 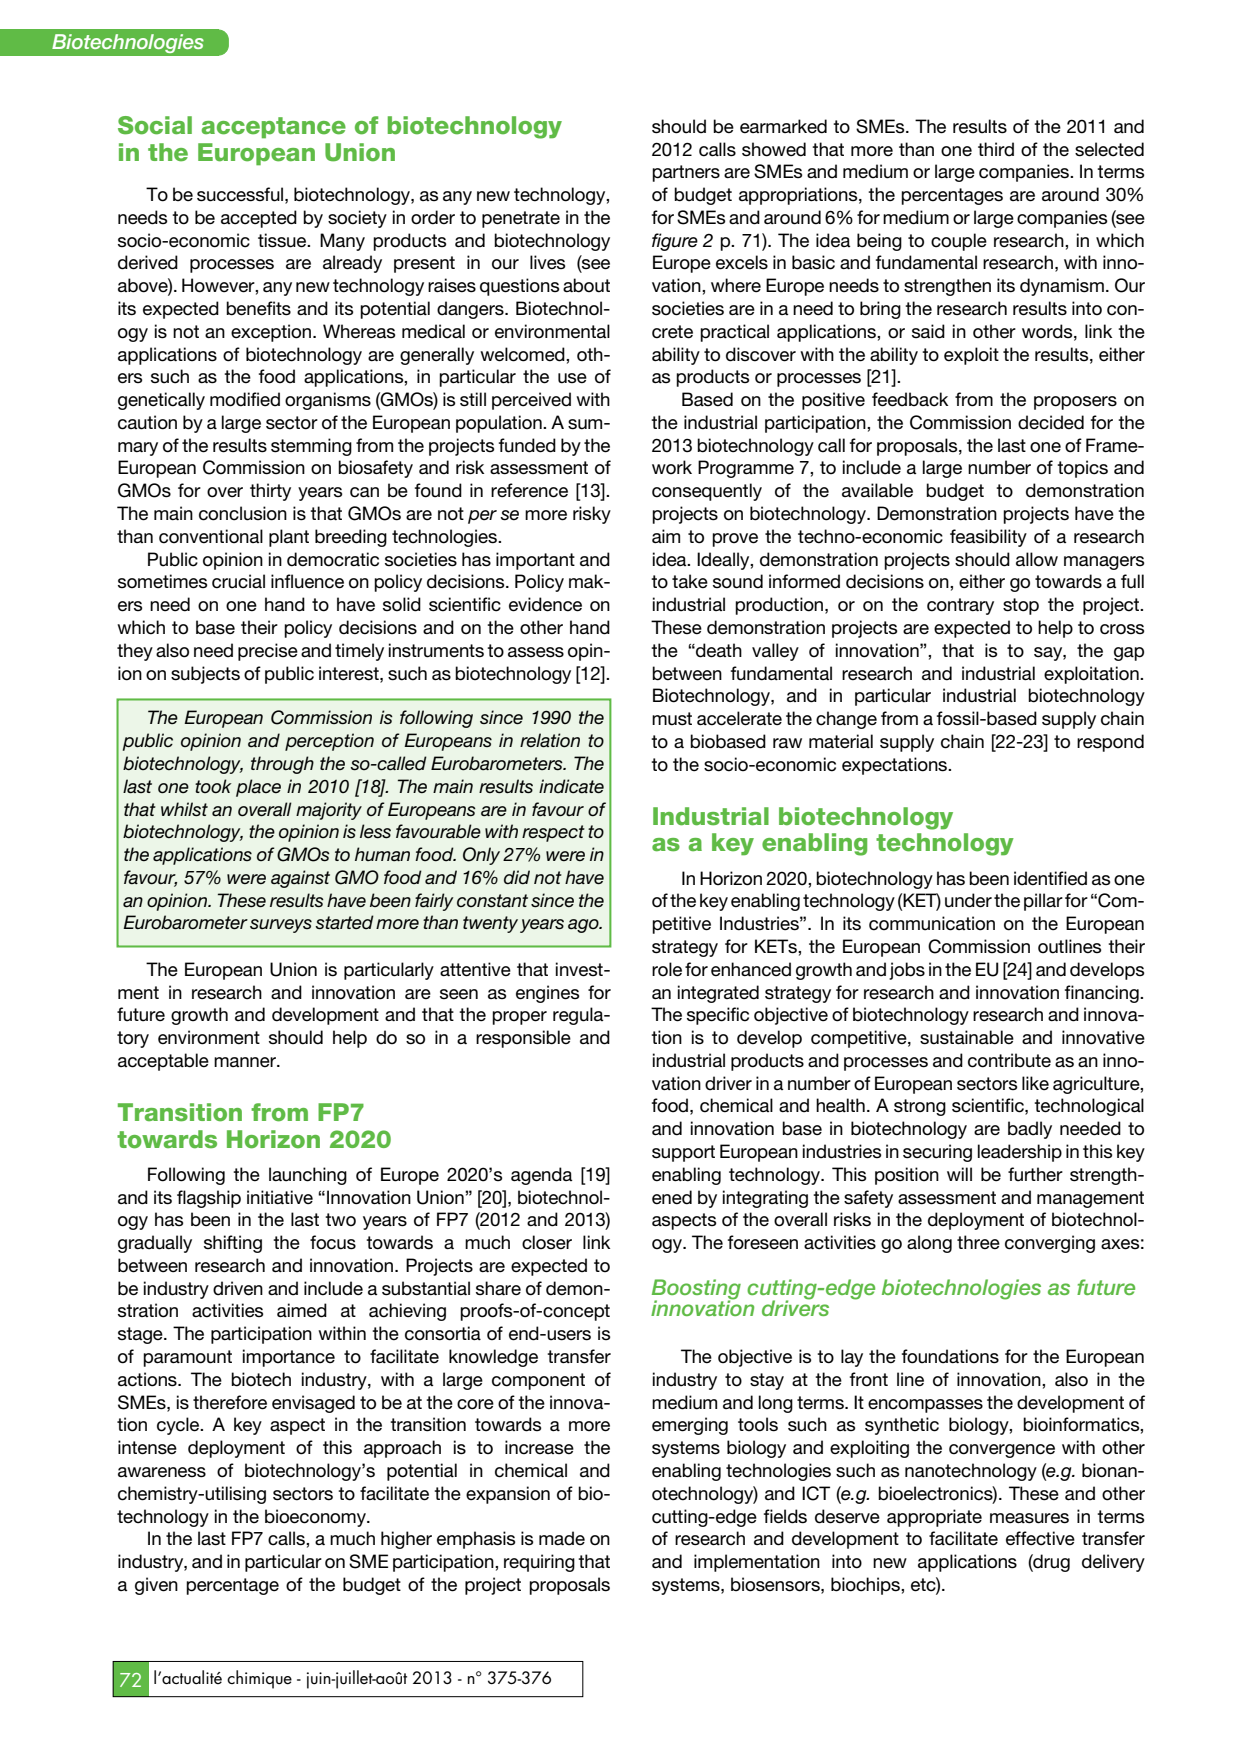 What do you see at coordinates (1021, 606) in the screenshot?
I see `stop` at bounding box center [1021, 606].
